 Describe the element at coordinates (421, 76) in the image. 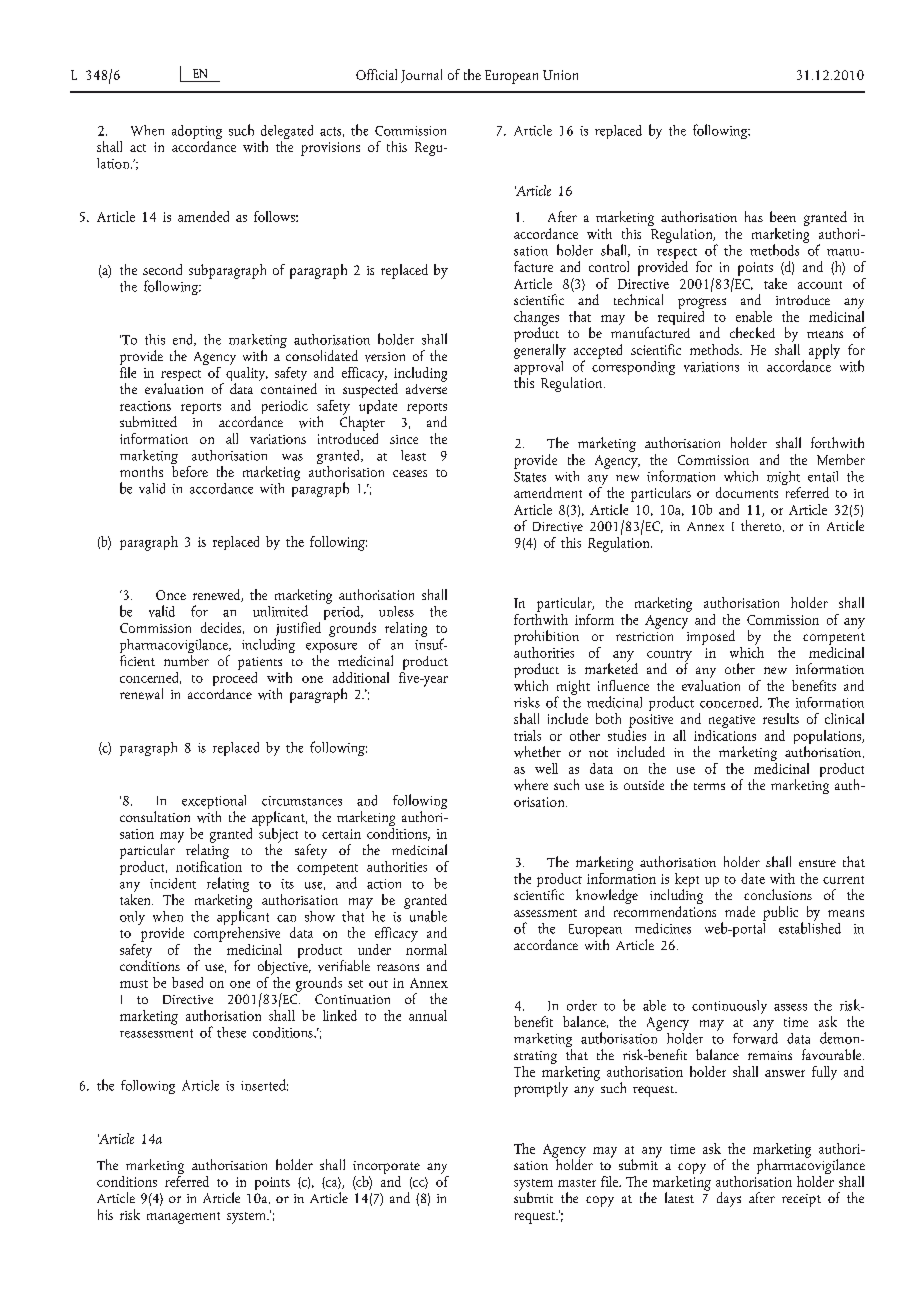

I see `Journal` at that location.
